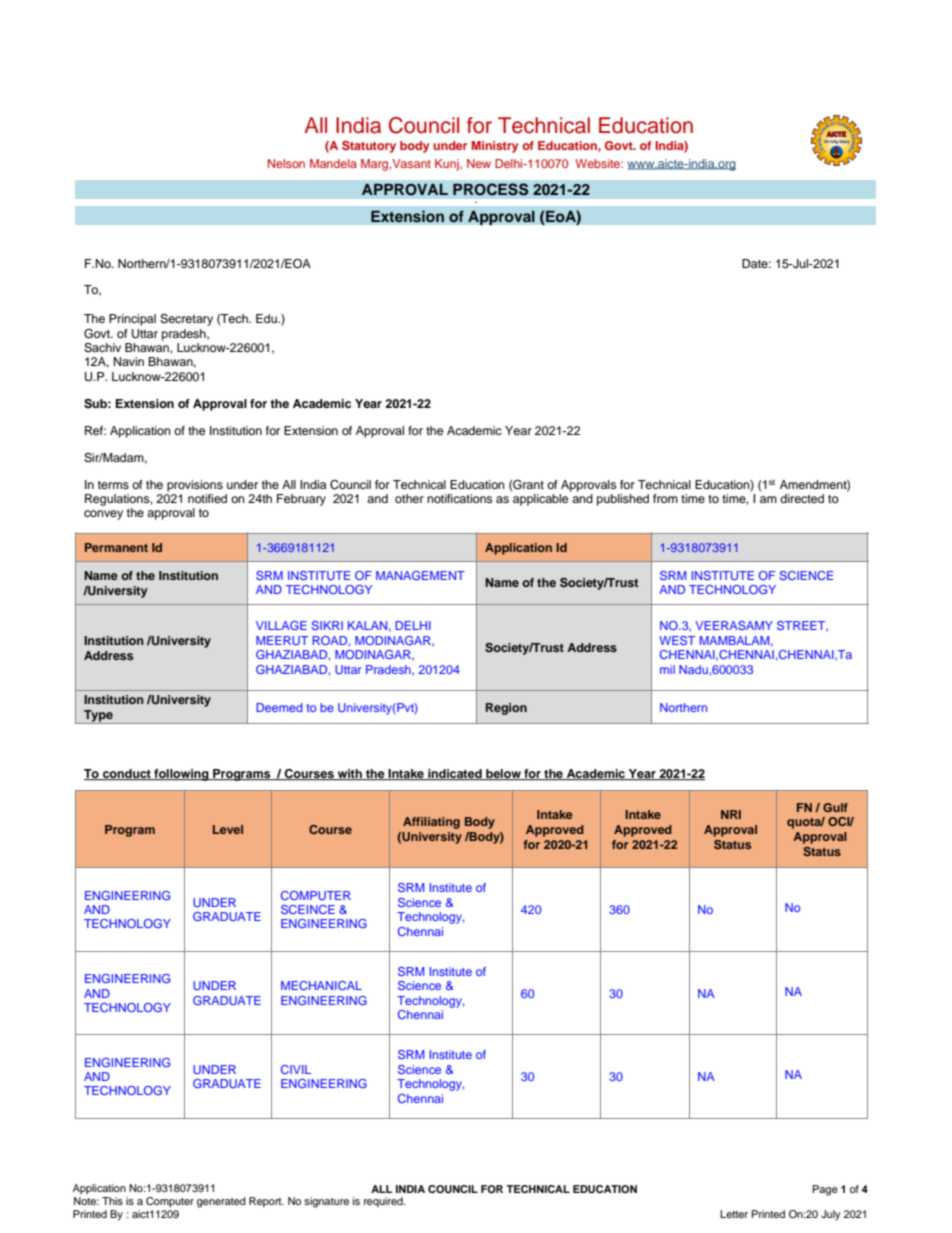 The width and height of the screenshot is (952, 1233). What do you see at coordinates (495, 147) in the screenshot?
I see `Ministry` at bounding box center [495, 147].
